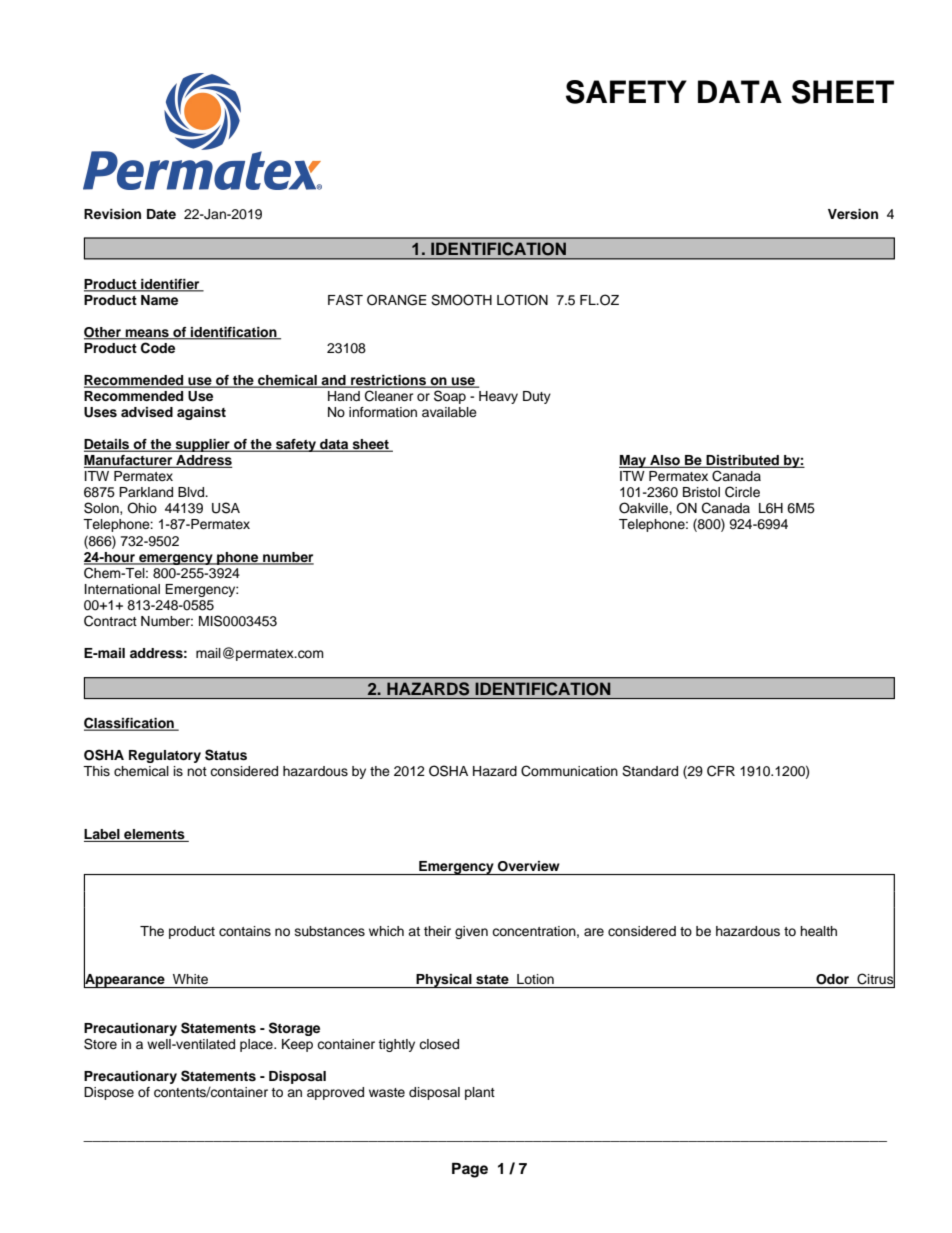 This screenshot has width=952, height=1233. I want to click on May, so click(634, 461).
